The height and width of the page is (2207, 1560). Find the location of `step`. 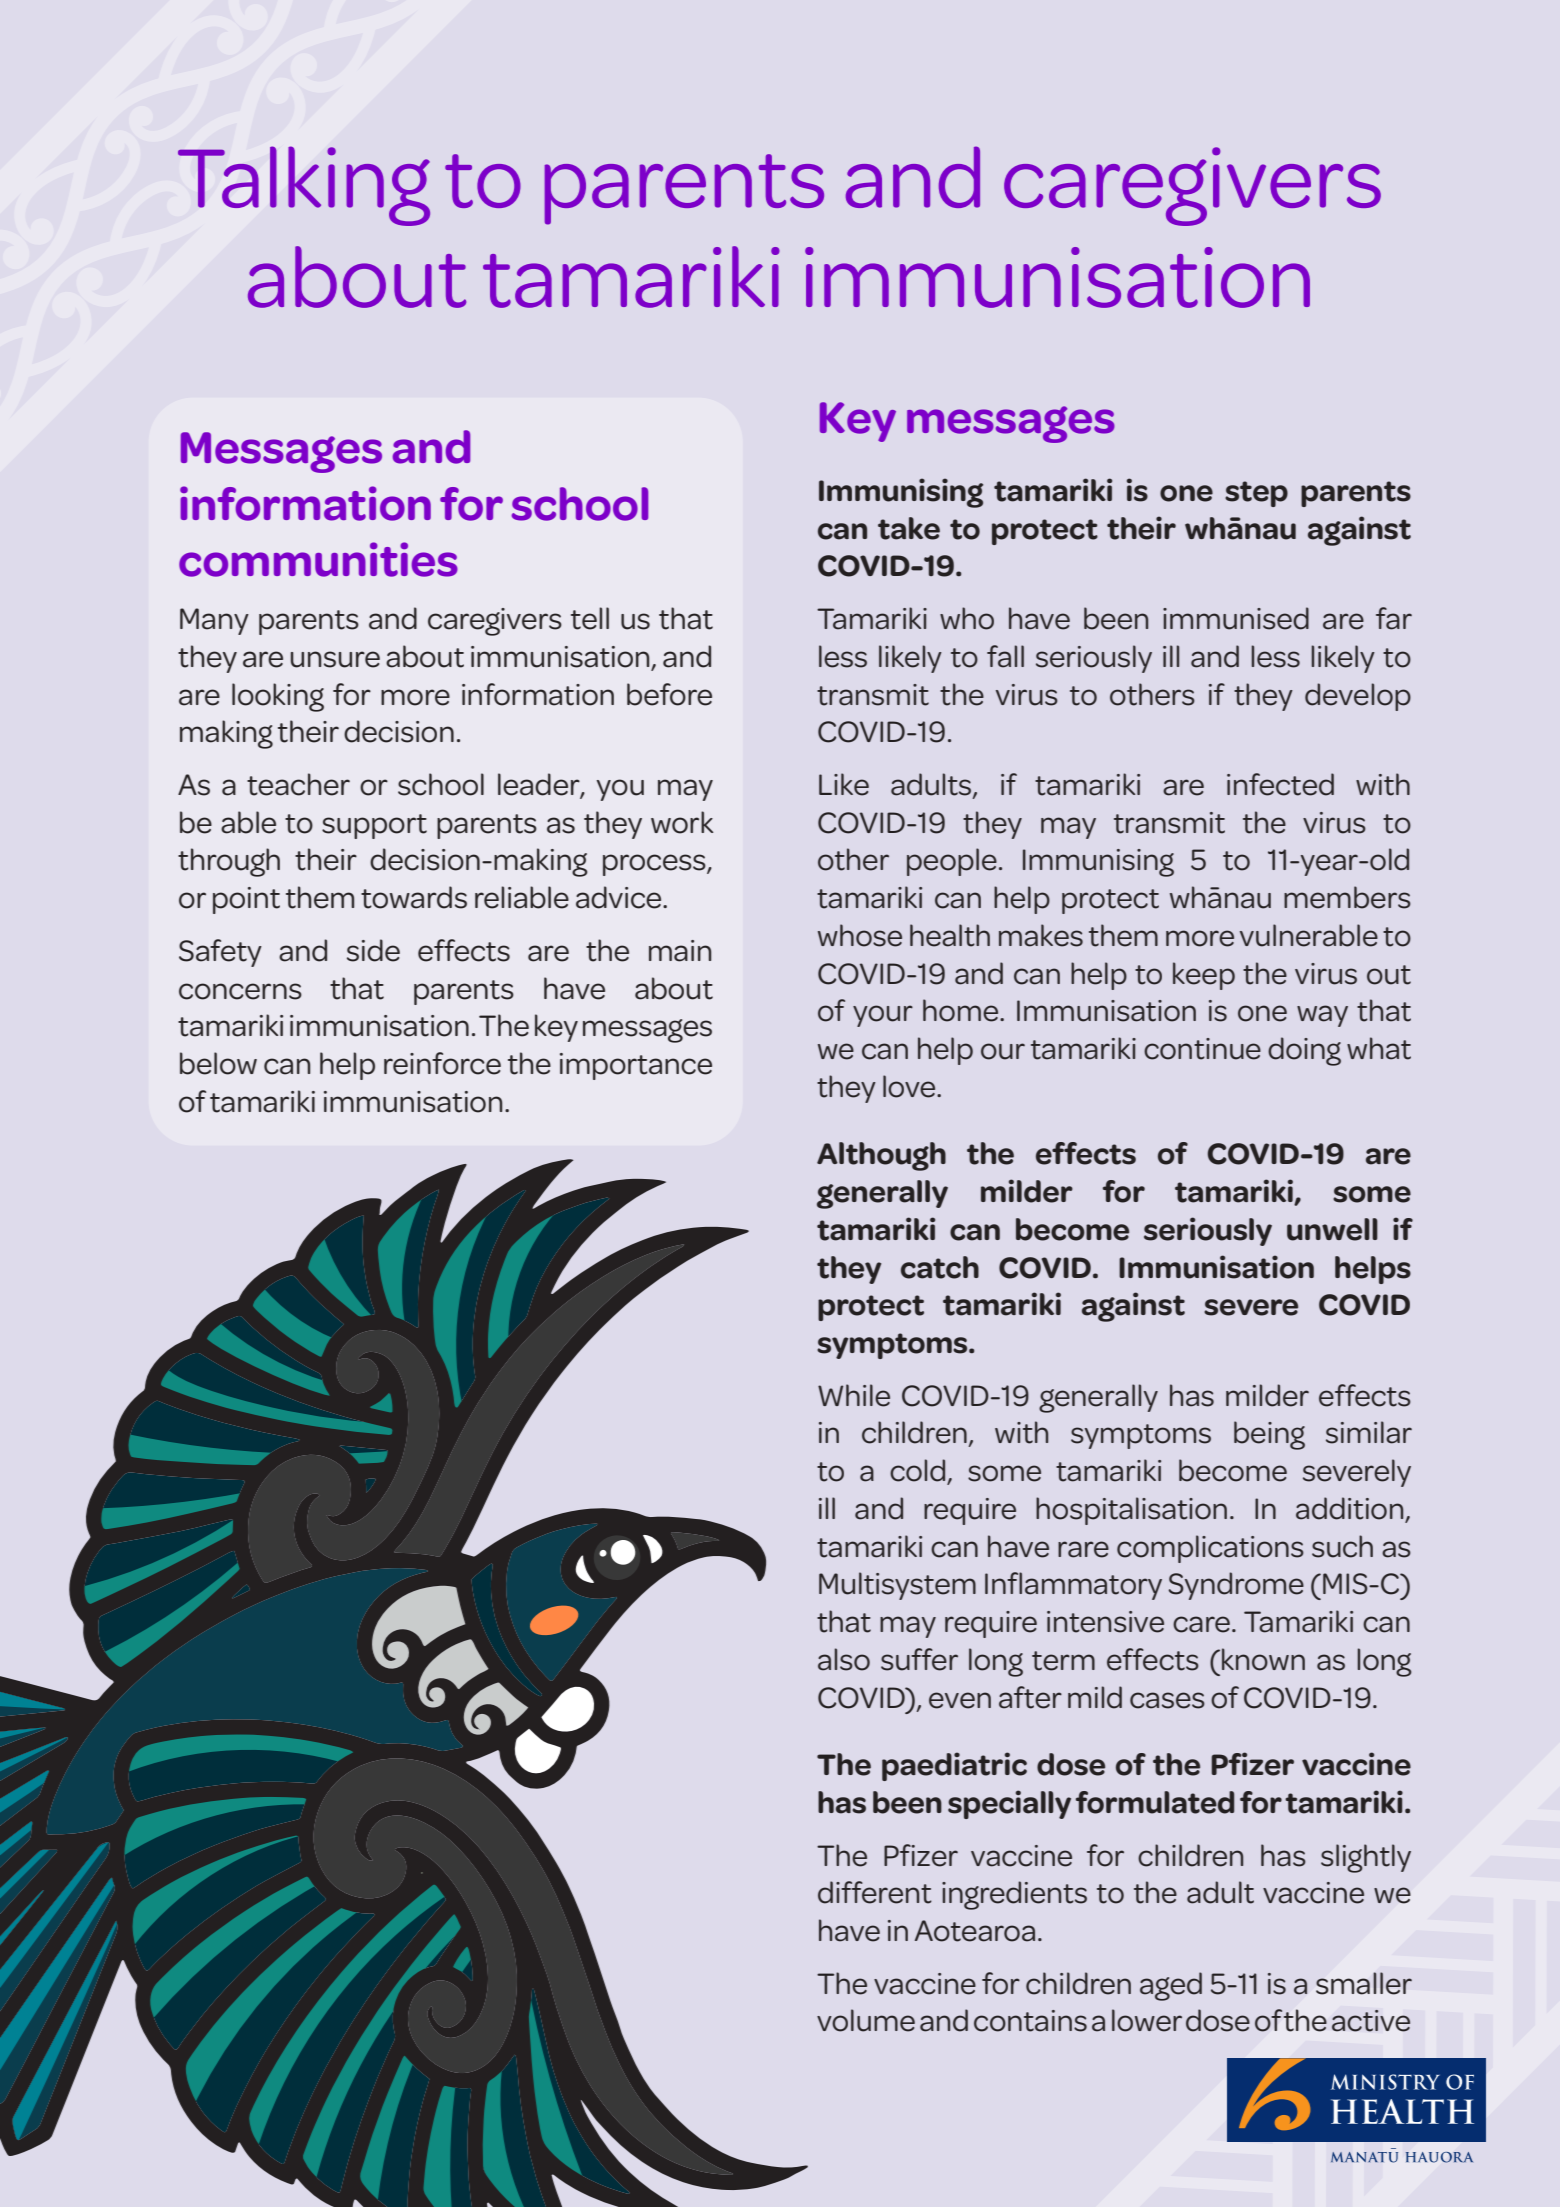

step is located at coordinates (1256, 494).
